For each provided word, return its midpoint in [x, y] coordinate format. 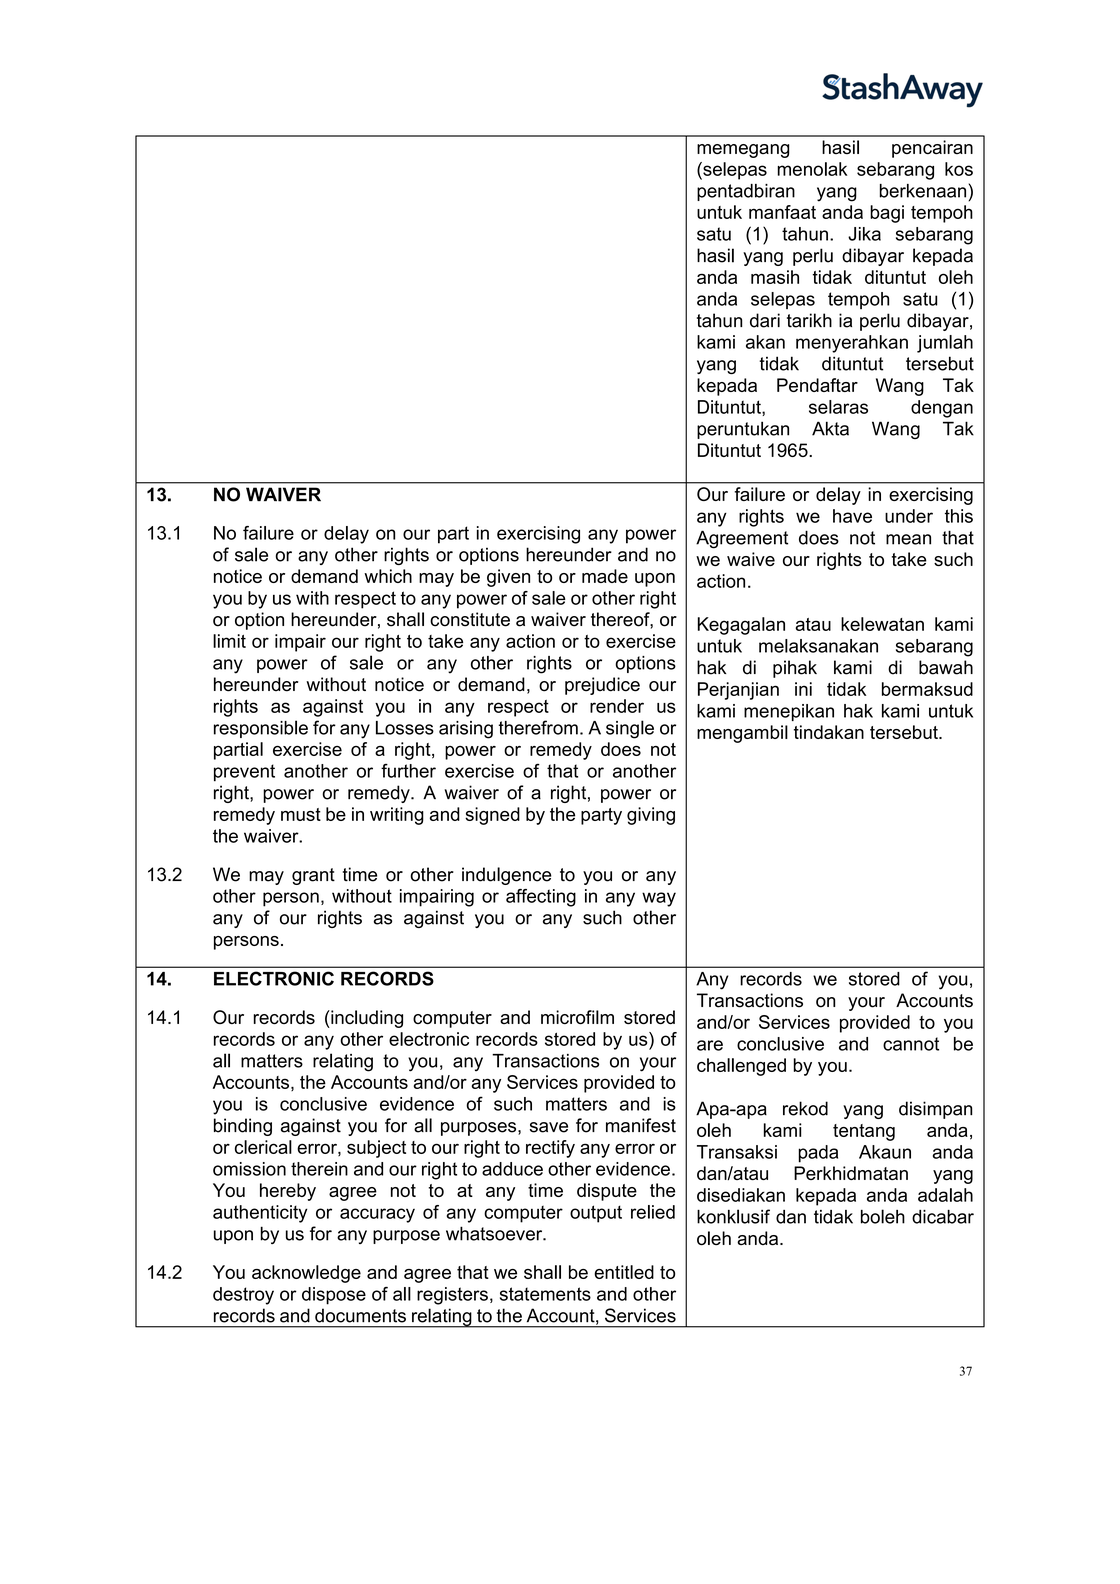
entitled [624, 1272]
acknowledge [306, 1274]
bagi [887, 214]
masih [775, 277]
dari [765, 320]
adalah [945, 1195]
